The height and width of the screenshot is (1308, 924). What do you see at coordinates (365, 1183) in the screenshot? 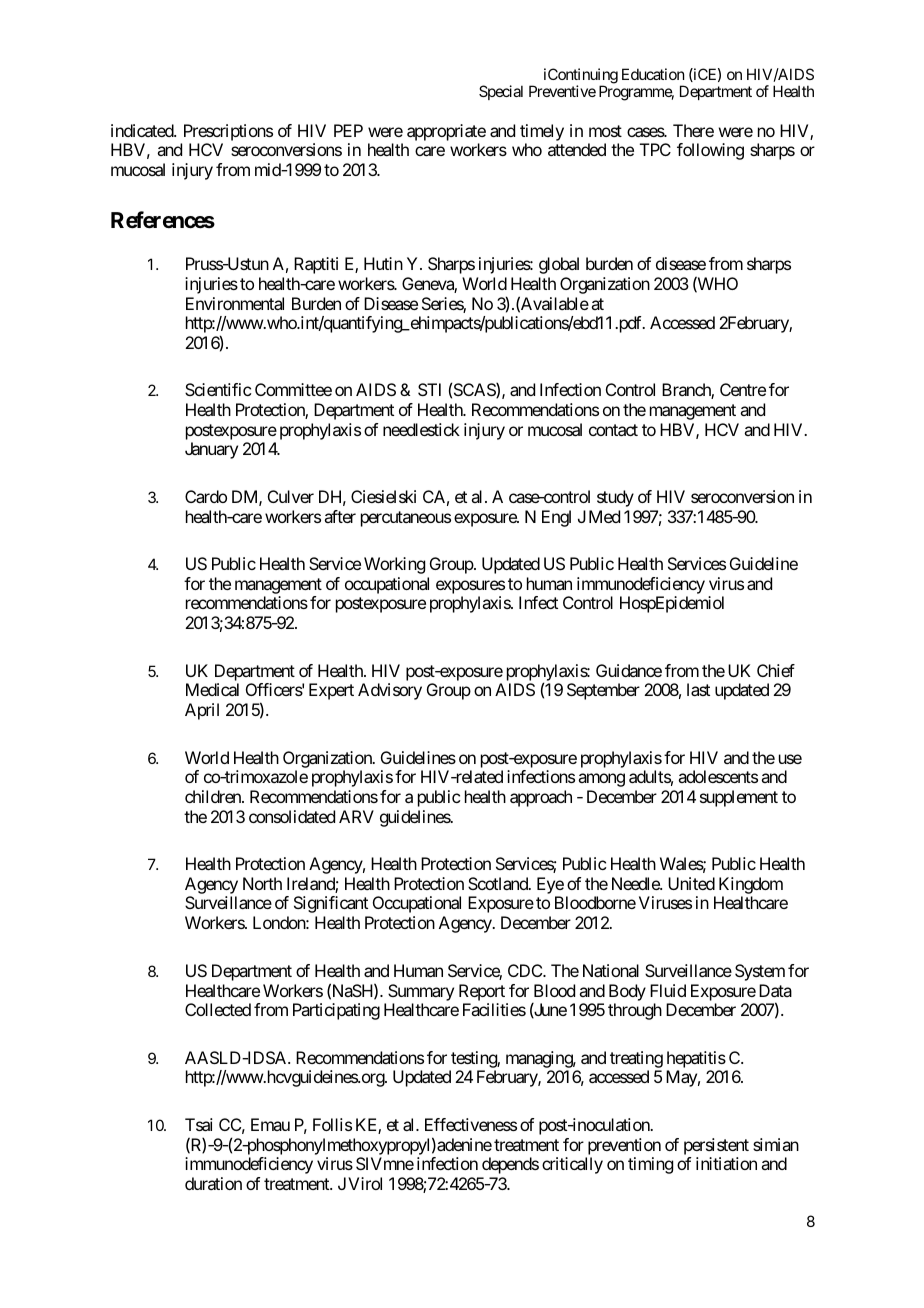
I see `Virol` at bounding box center [365, 1183].
